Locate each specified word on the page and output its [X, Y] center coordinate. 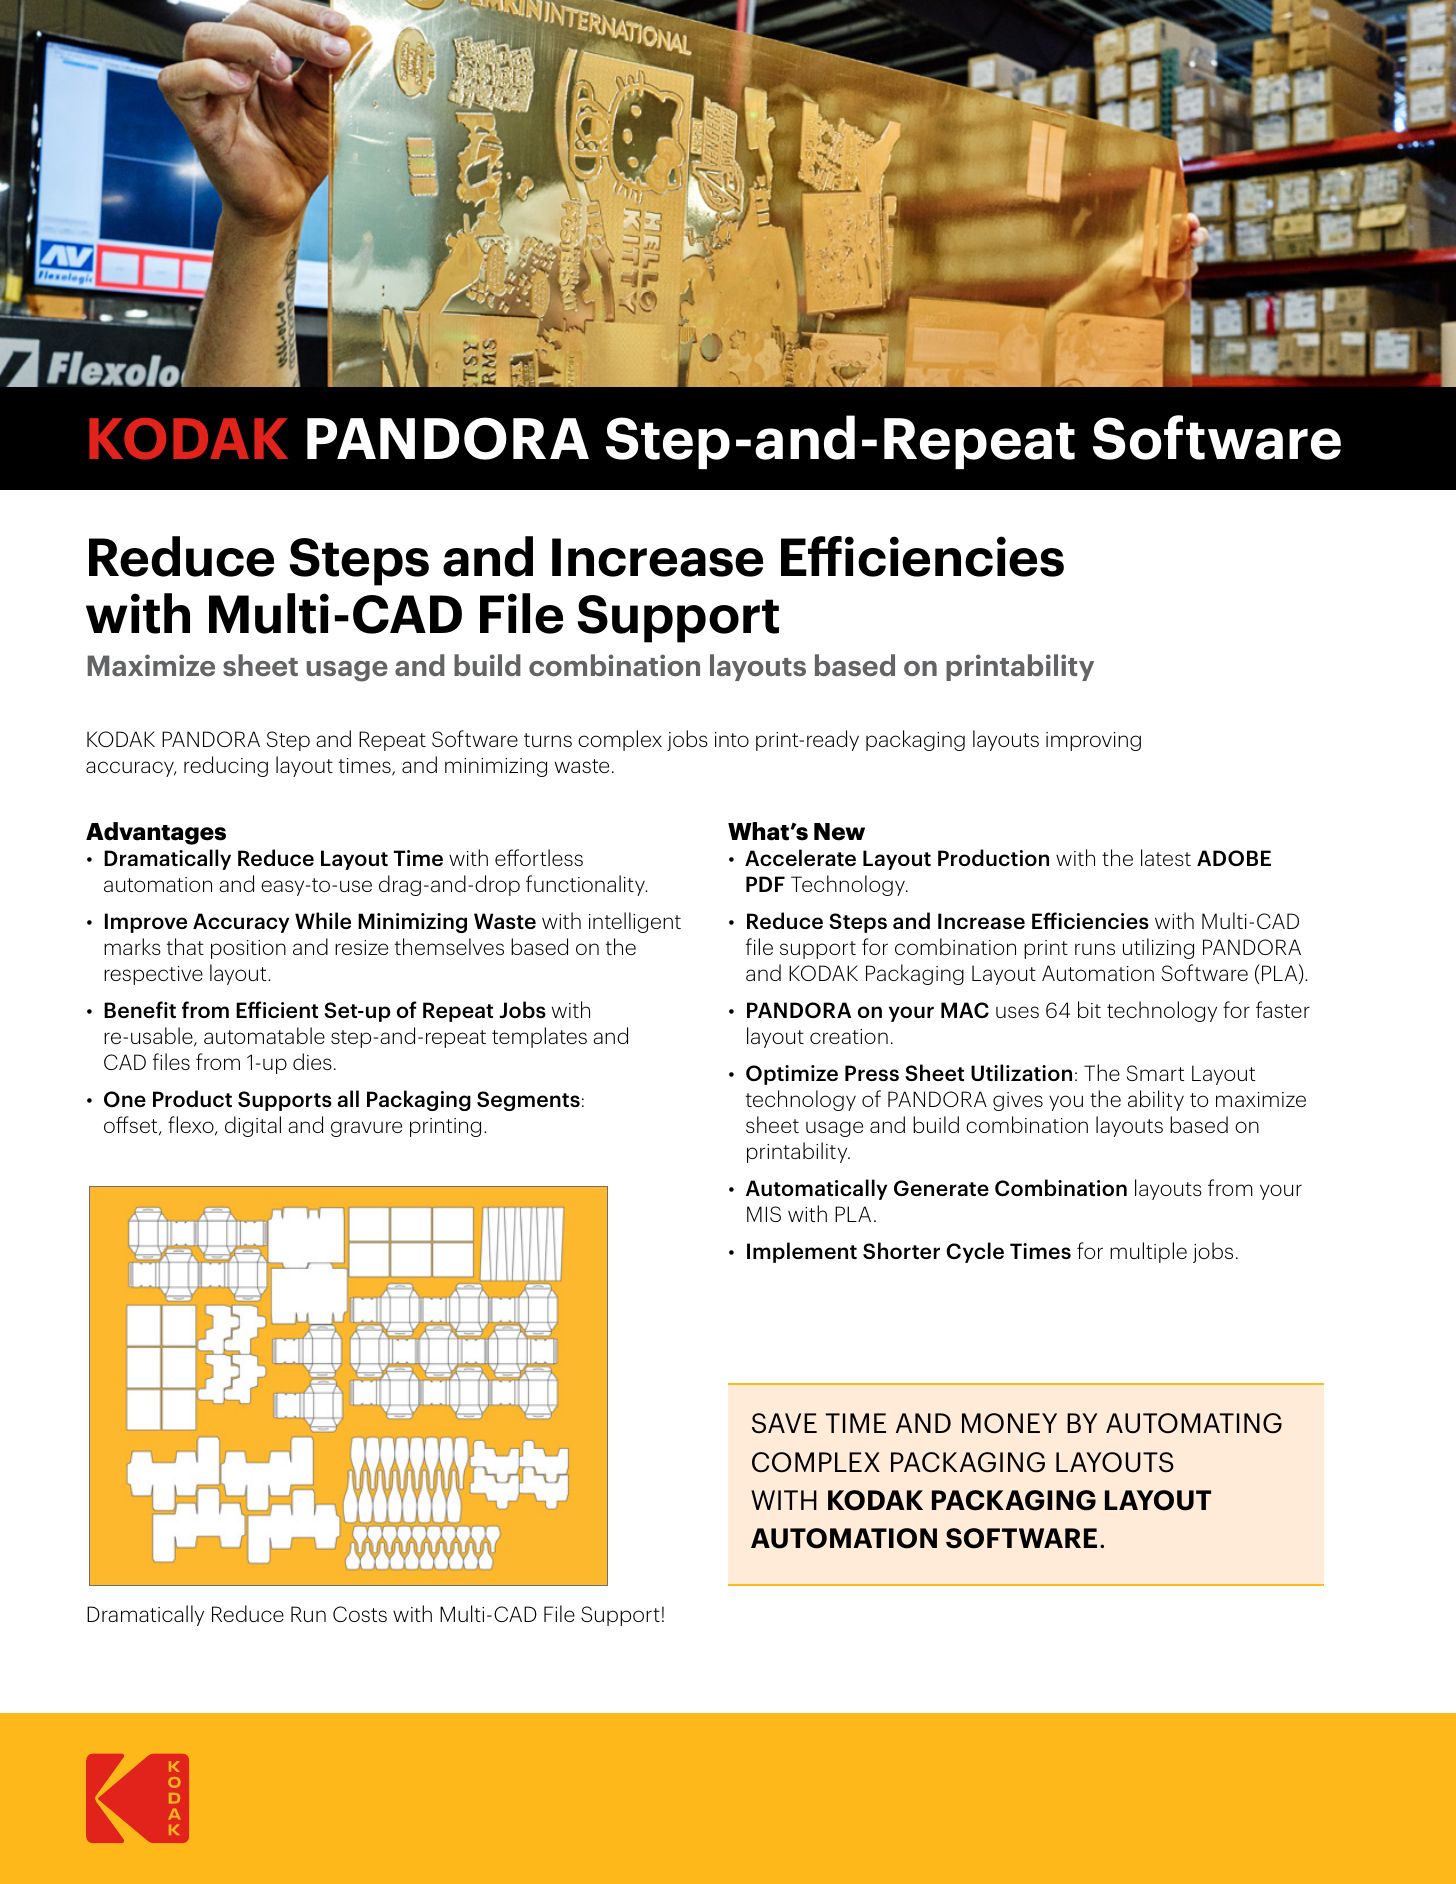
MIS [764, 1214]
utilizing [1158, 948]
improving [1093, 741]
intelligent [635, 922]
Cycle [975, 1252]
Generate [941, 1188]
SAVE [784, 1423]
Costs [360, 1614]
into [732, 739]
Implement [802, 1252]
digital [253, 1126]
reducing [226, 766]
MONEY [1009, 1423]
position [248, 949]
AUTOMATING [1194, 1423]
